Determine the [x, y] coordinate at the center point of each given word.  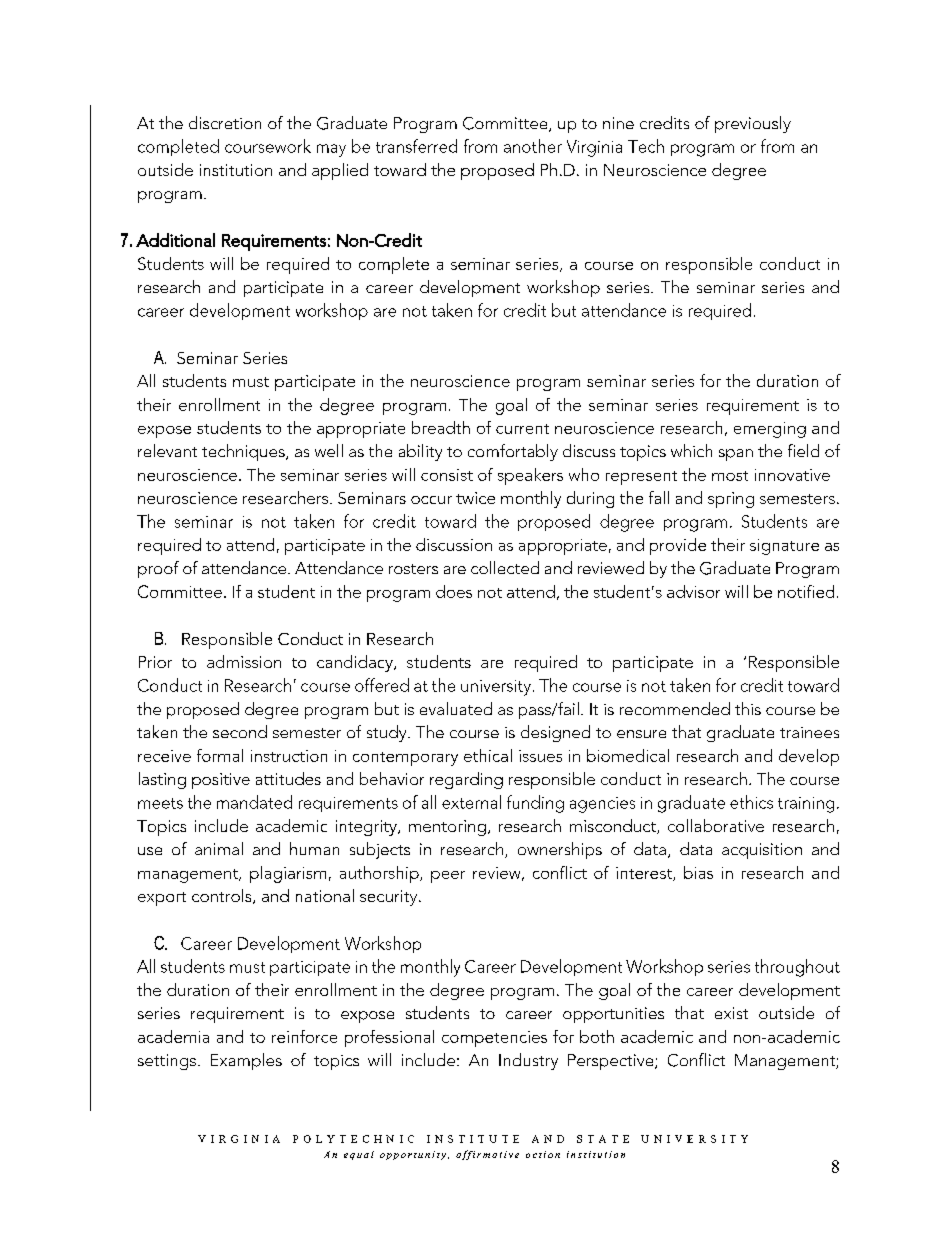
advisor [693, 591]
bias [698, 872]
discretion [225, 122]
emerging [770, 430]
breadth [441, 427]
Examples [246, 1061]
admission [244, 661]
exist [731, 1013]
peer [448, 877]
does [454, 591]
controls [223, 896]
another [533, 146]
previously [753, 124]
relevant [167, 450]
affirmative [487, 1155]
